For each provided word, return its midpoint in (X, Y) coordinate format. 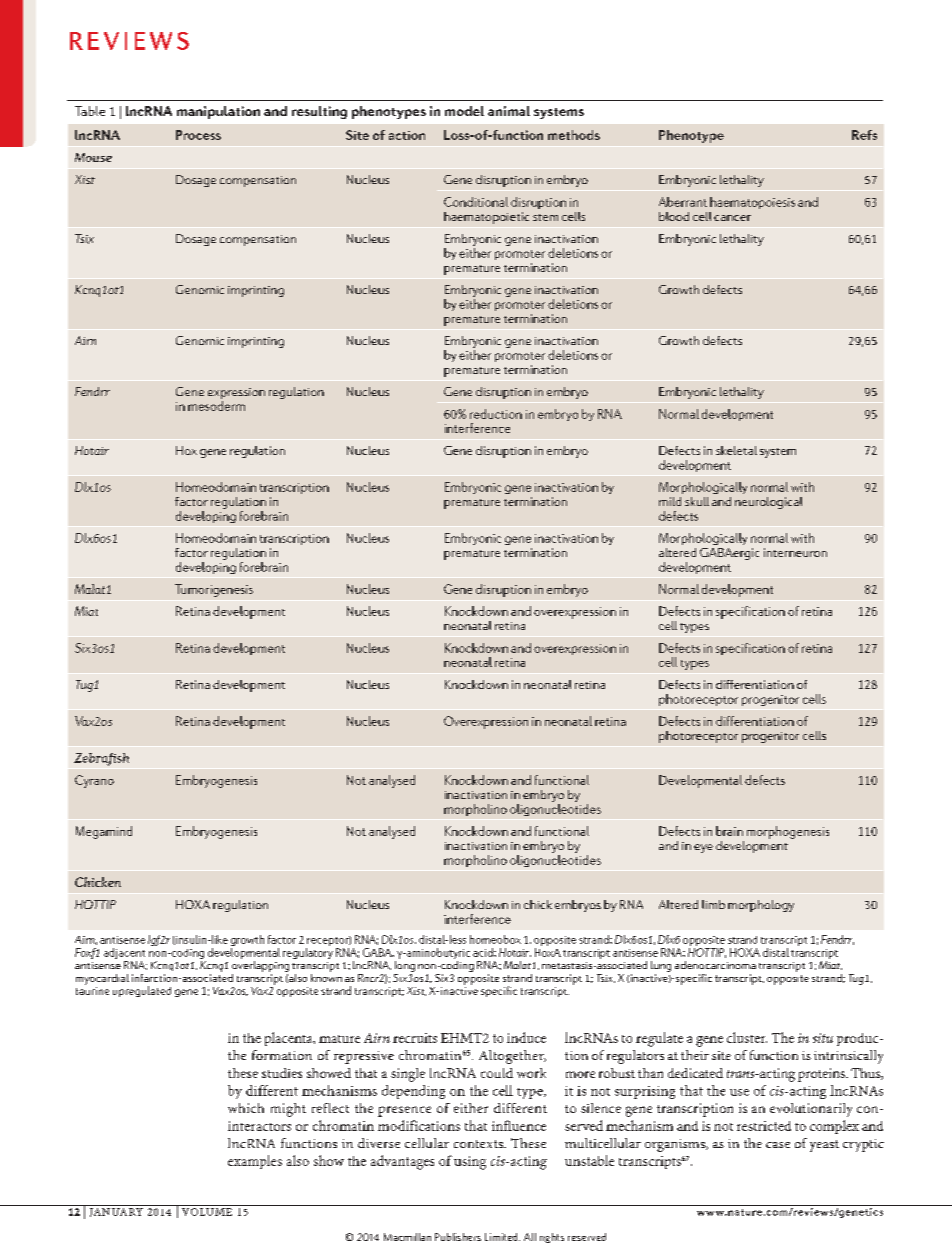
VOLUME (207, 1212)
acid (484, 952)
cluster (747, 1037)
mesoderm (216, 406)
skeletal (736, 450)
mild (670, 501)
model (464, 111)
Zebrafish (101, 759)
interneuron (795, 552)
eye (703, 848)
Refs (864, 135)
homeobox (495, 939)
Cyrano (94, 781)
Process (198, 135)
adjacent (124, 953)
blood (674, 216)
